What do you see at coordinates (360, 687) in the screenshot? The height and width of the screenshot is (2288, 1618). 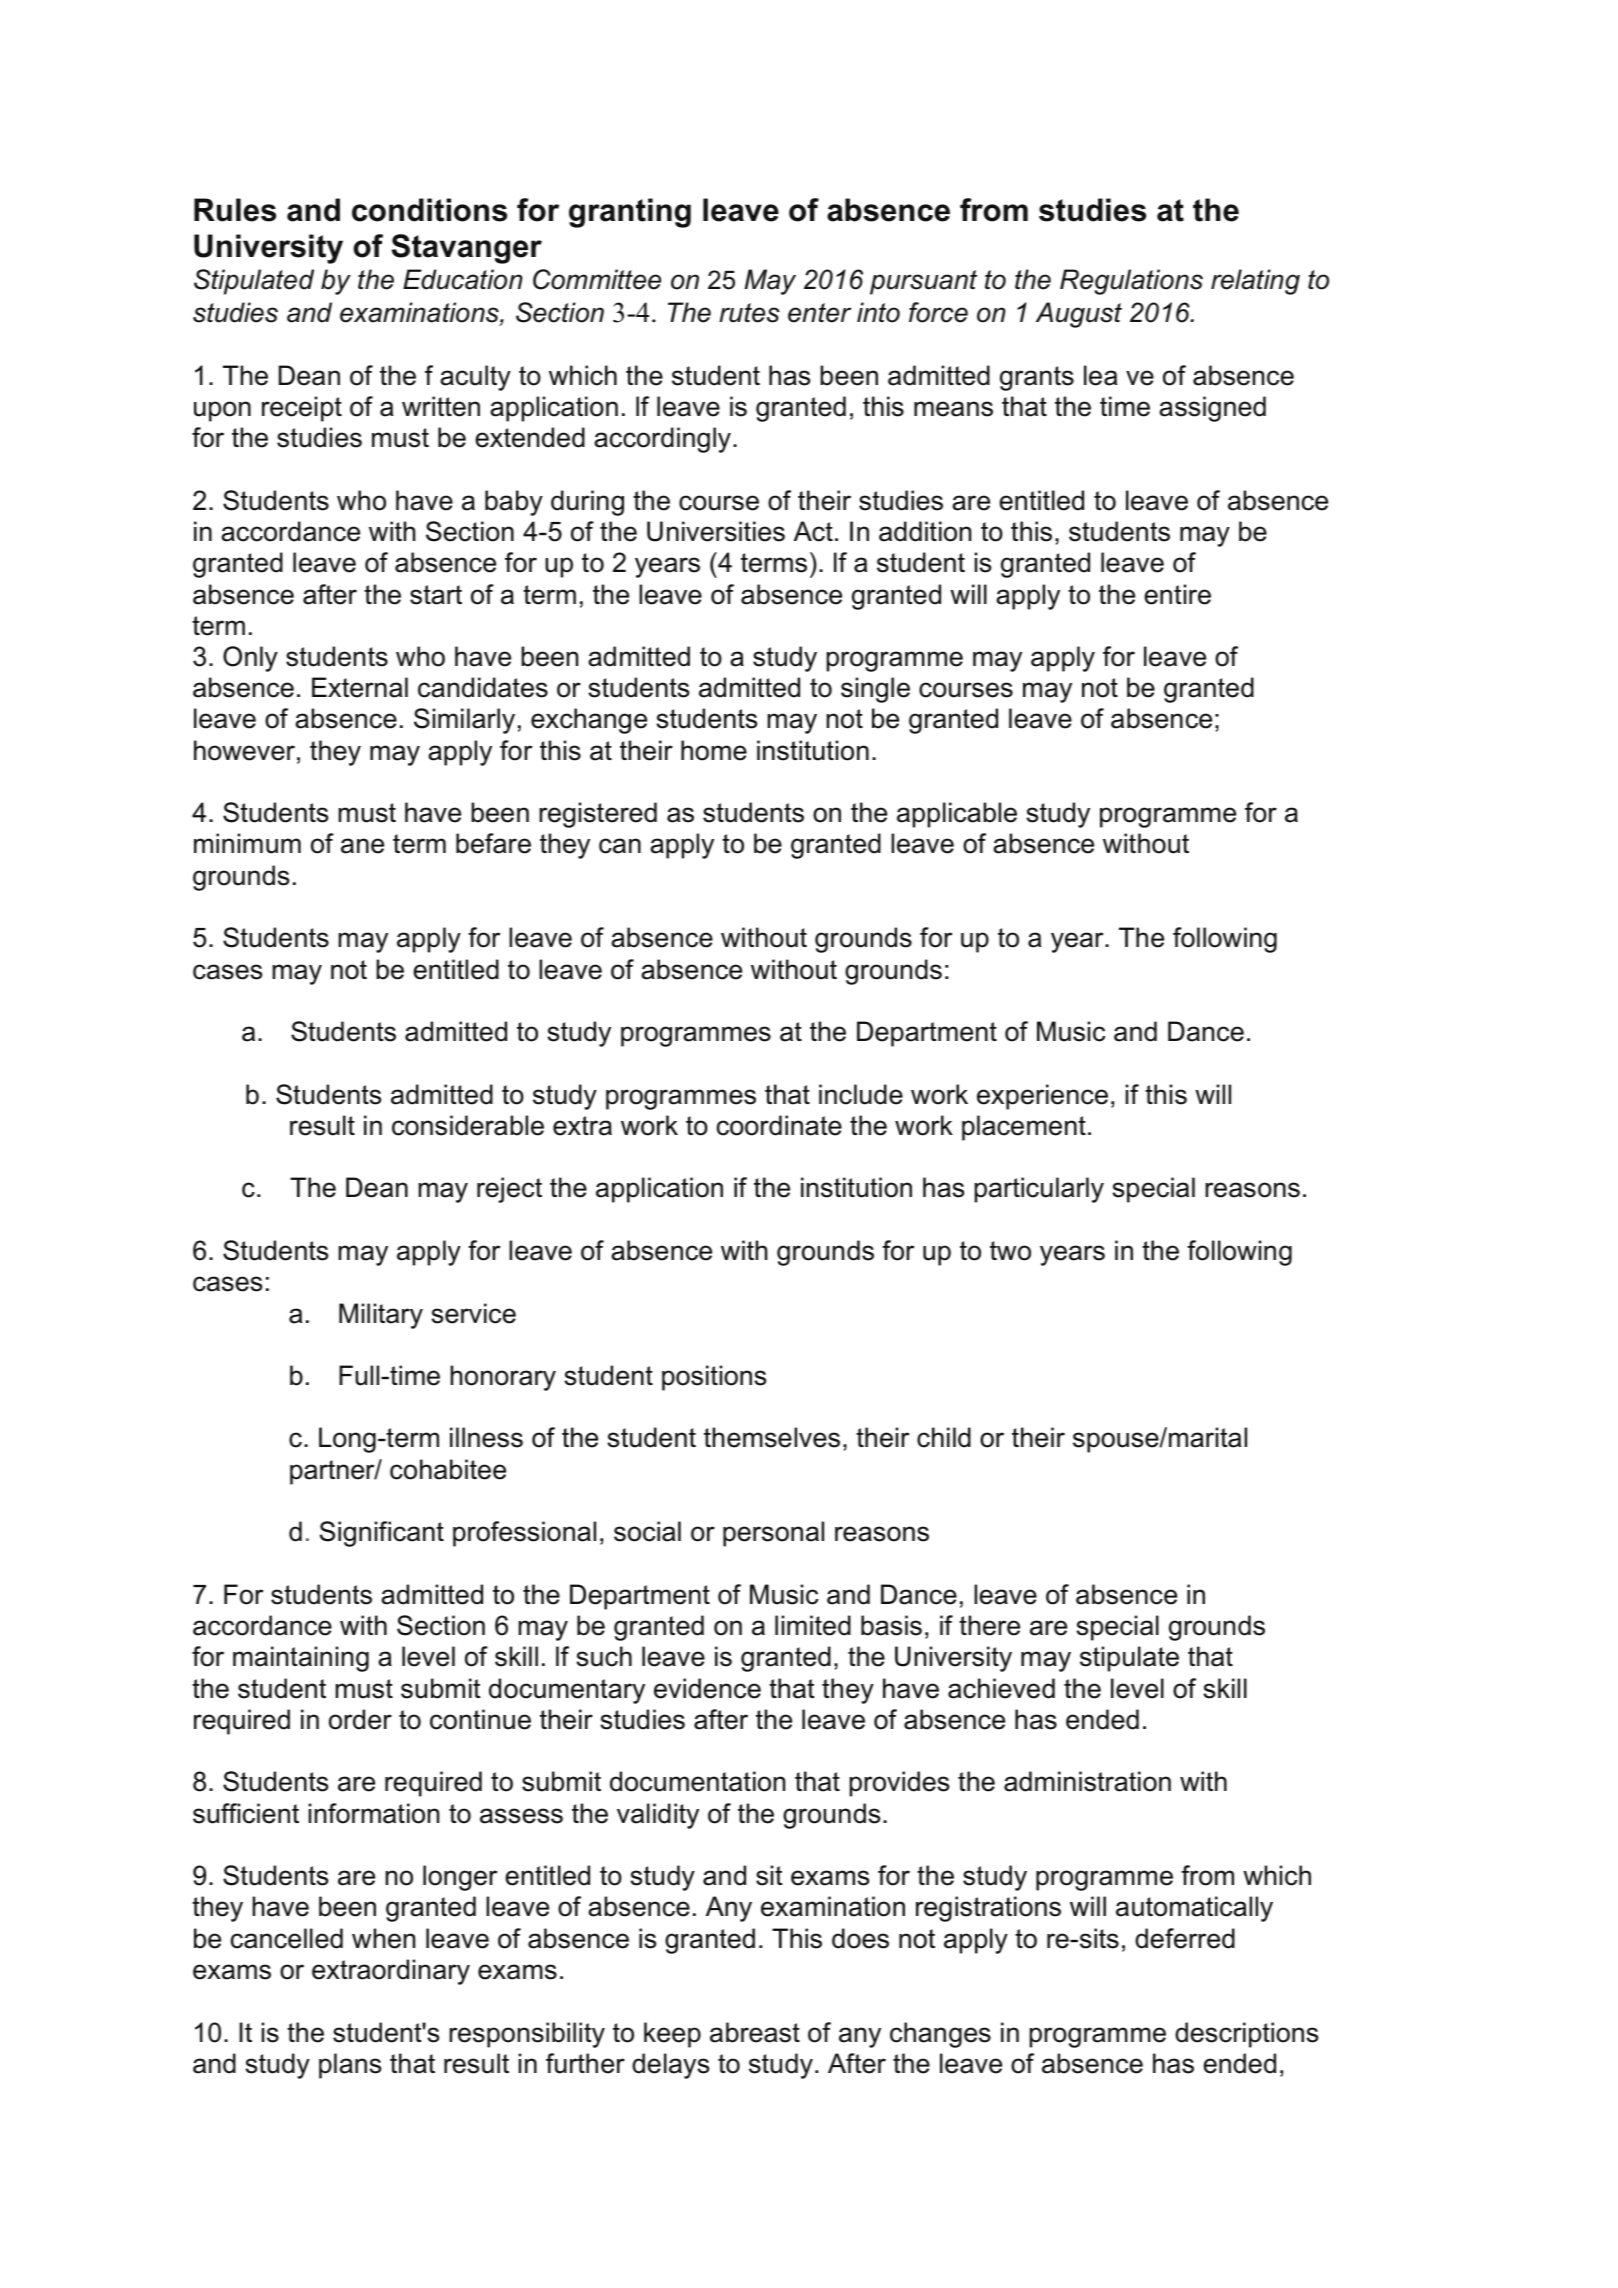 I see `External` at bounding box center [360, 687].
